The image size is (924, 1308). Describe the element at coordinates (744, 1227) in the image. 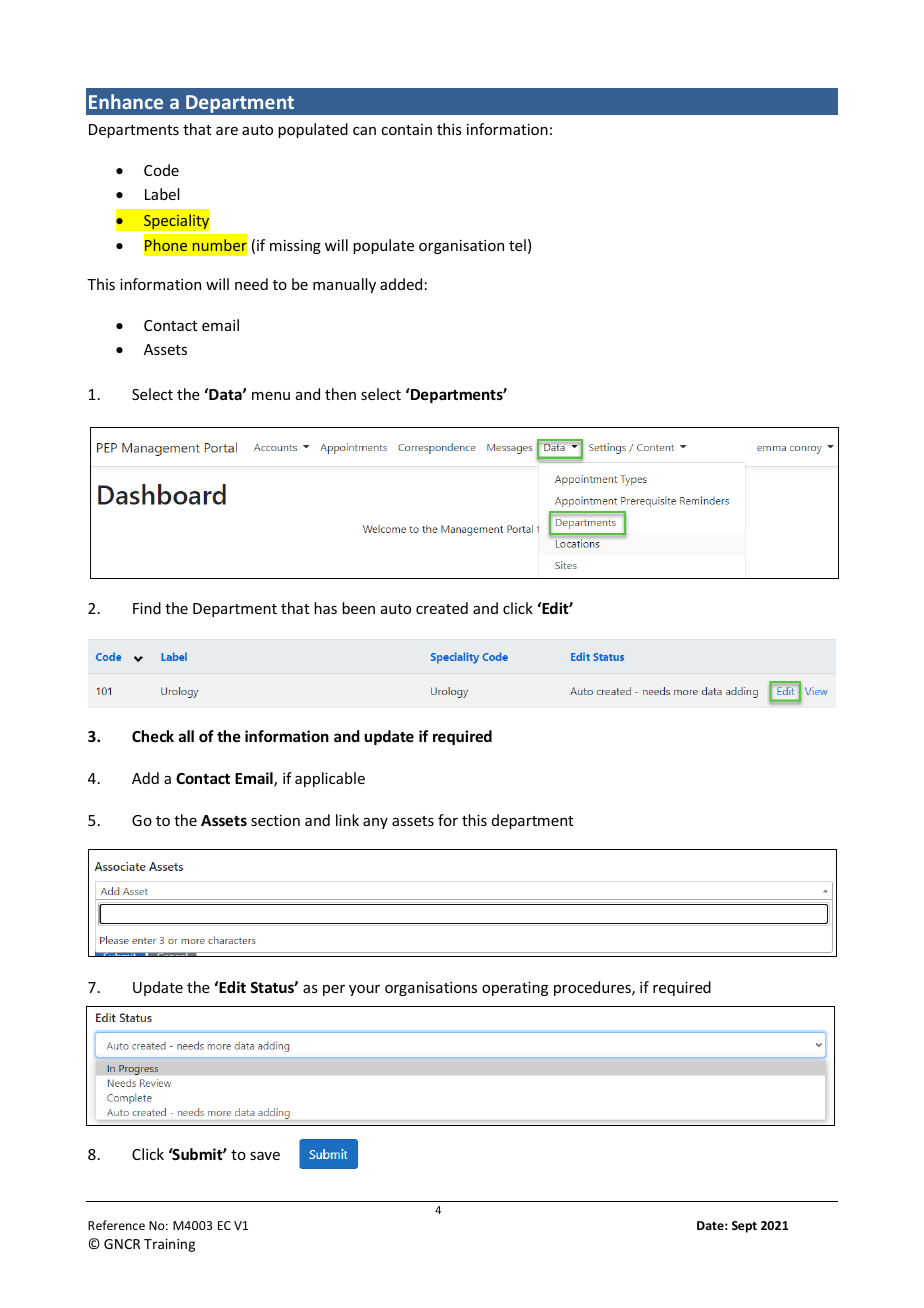

I see `Sept` at that location.
